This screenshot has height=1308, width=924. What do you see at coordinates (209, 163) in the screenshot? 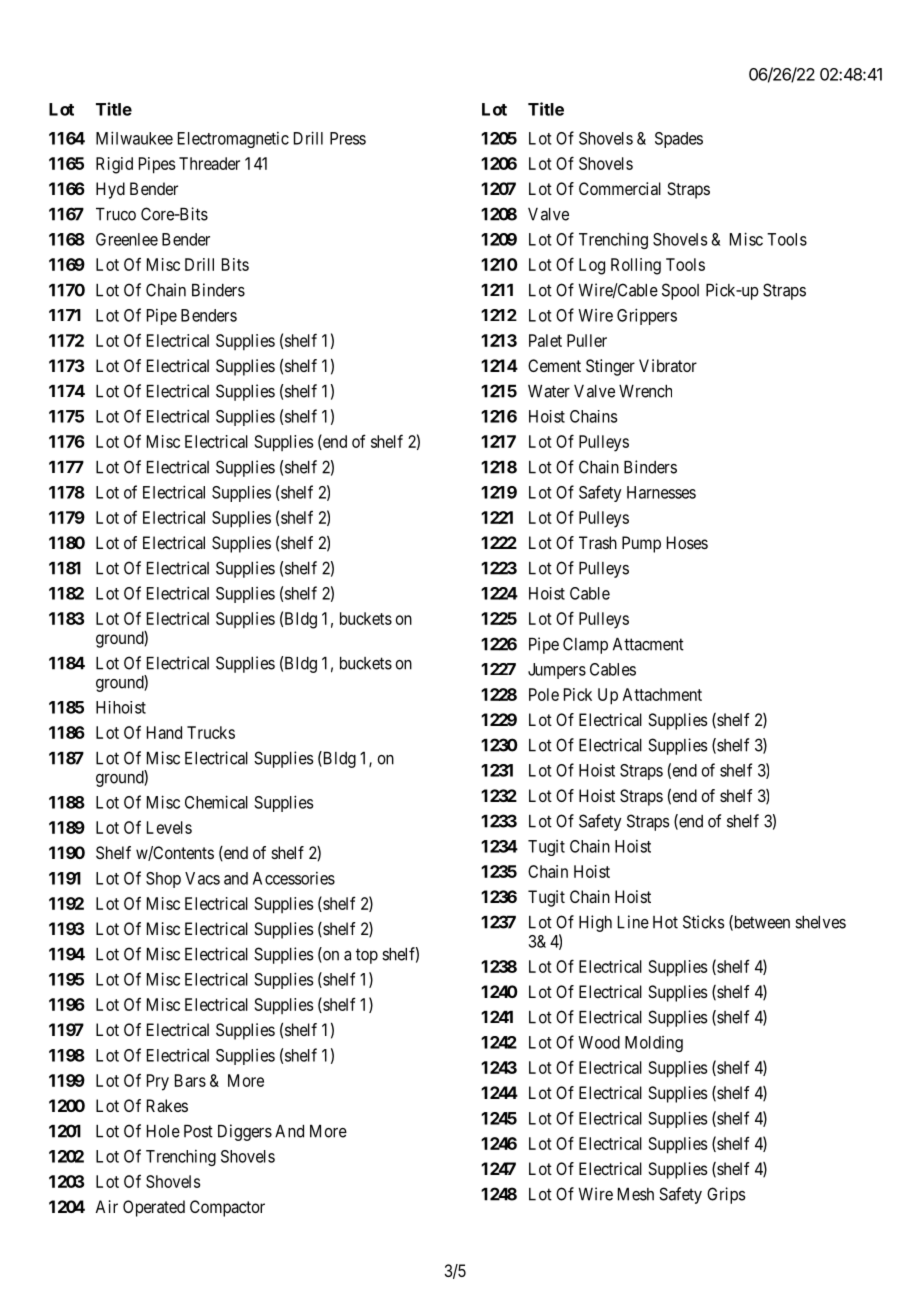
I see `Threader` at bounding box center [209, 163].
